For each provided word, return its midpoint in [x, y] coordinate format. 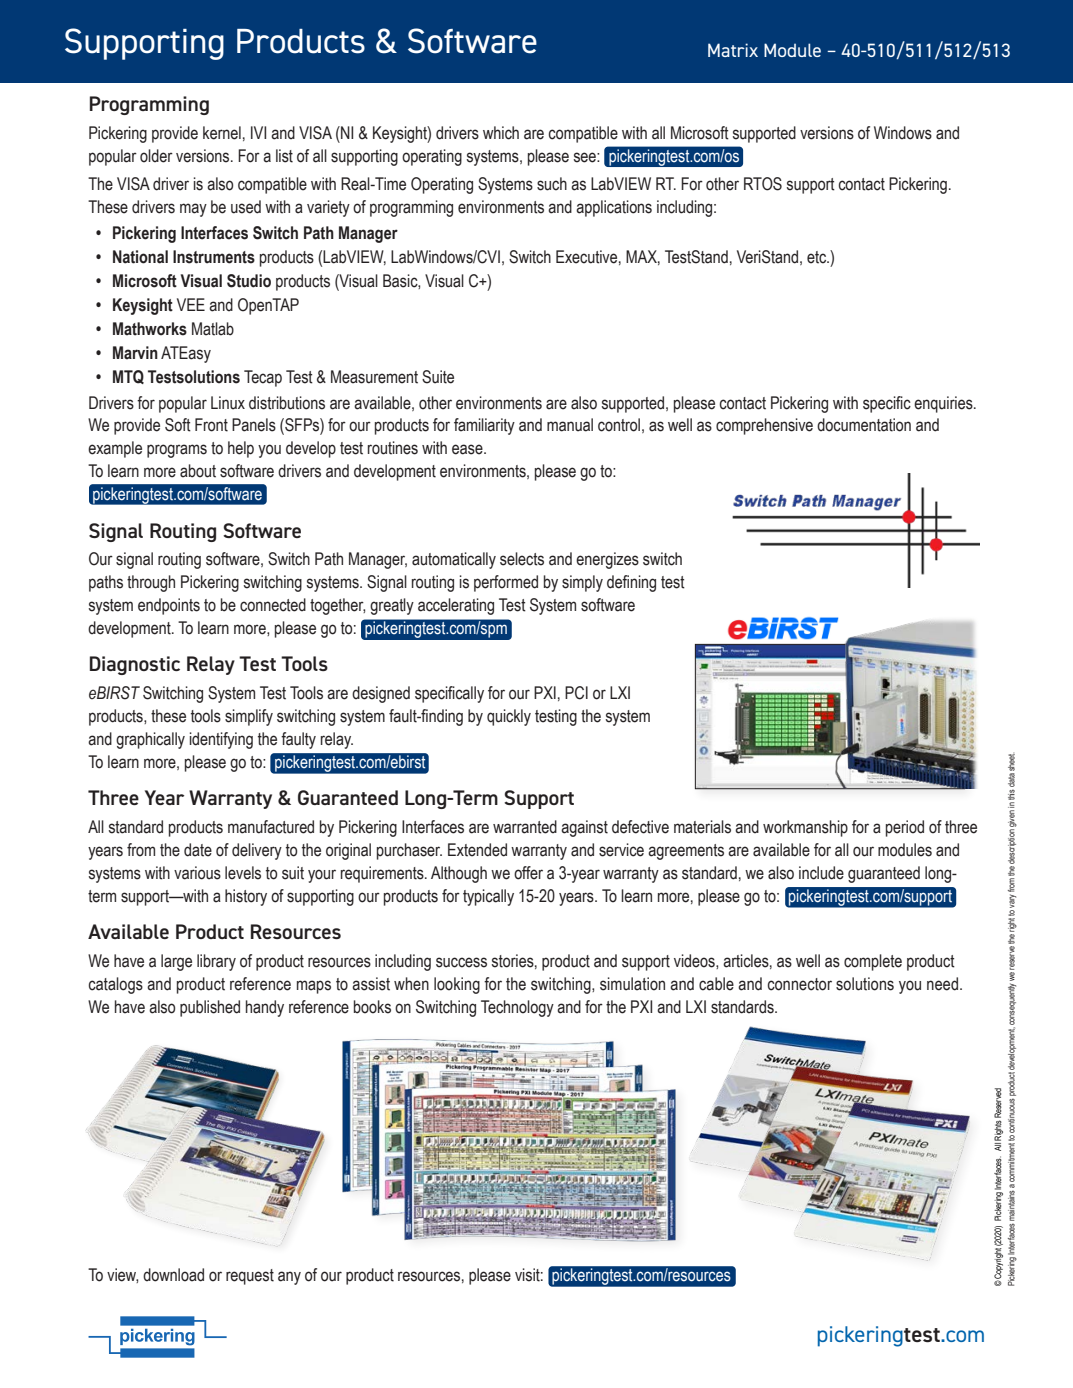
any [289, 1278]
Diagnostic [135, 665]
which [501, 133]
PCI [576, 693]
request [250, 1277]
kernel [222, 133]
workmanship [805, 828]
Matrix [733, 50]
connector [800, 984]
